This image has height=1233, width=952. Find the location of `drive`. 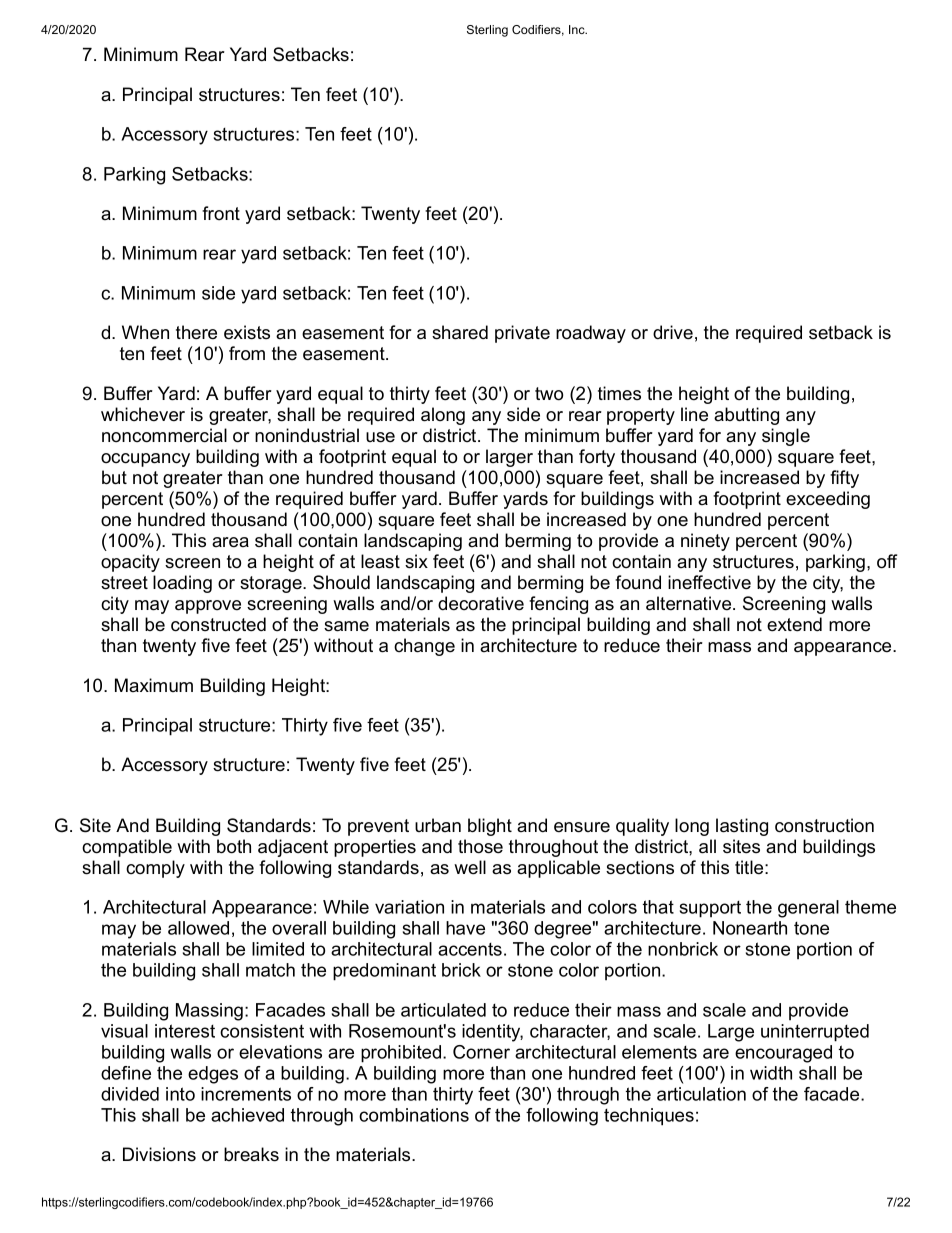

drive is located at coordinates (673, 332).
